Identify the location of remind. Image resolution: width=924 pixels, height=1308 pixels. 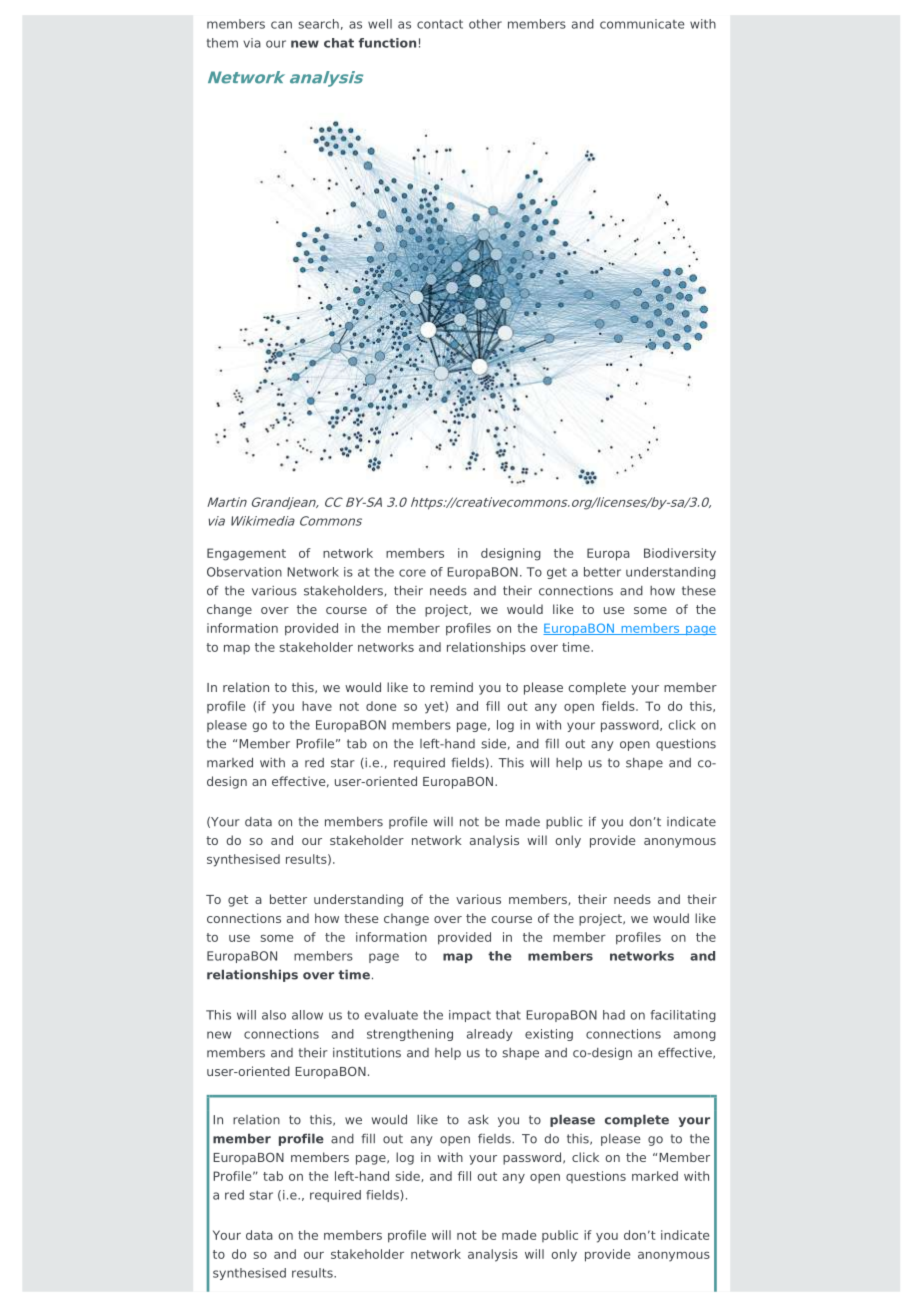
(452, 687).
